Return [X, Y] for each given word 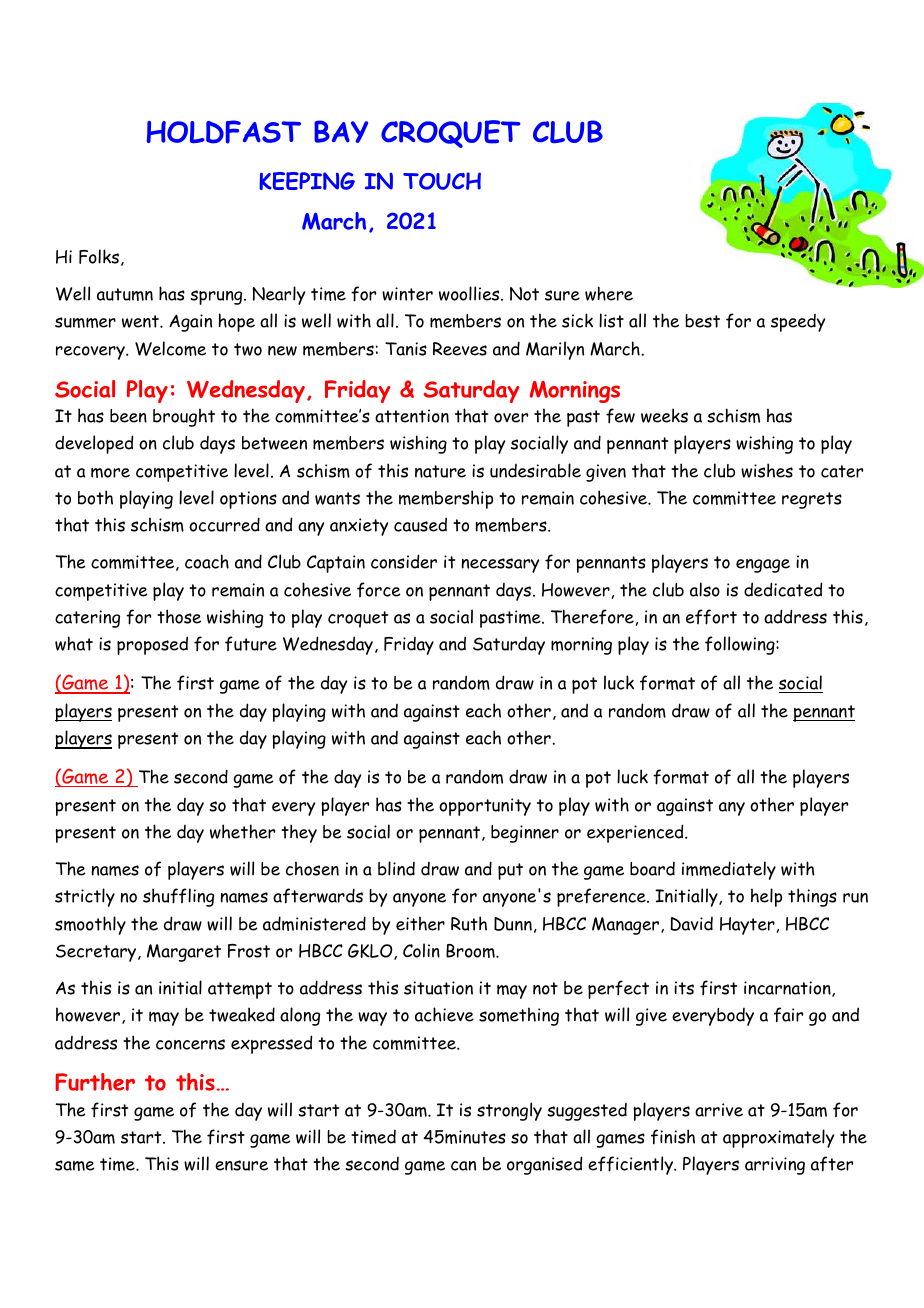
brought [184, 417]
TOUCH [442, 181]
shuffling [178, 897]
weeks [664, 415]
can [463, 1166]
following [741, 645]
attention [412, 416]
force [379, 589]
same [75, 1165]
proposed [152, 645]
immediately [729, 870]
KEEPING [307, 181]
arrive [719, 1110]
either [420, 923]
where [609, 293]
